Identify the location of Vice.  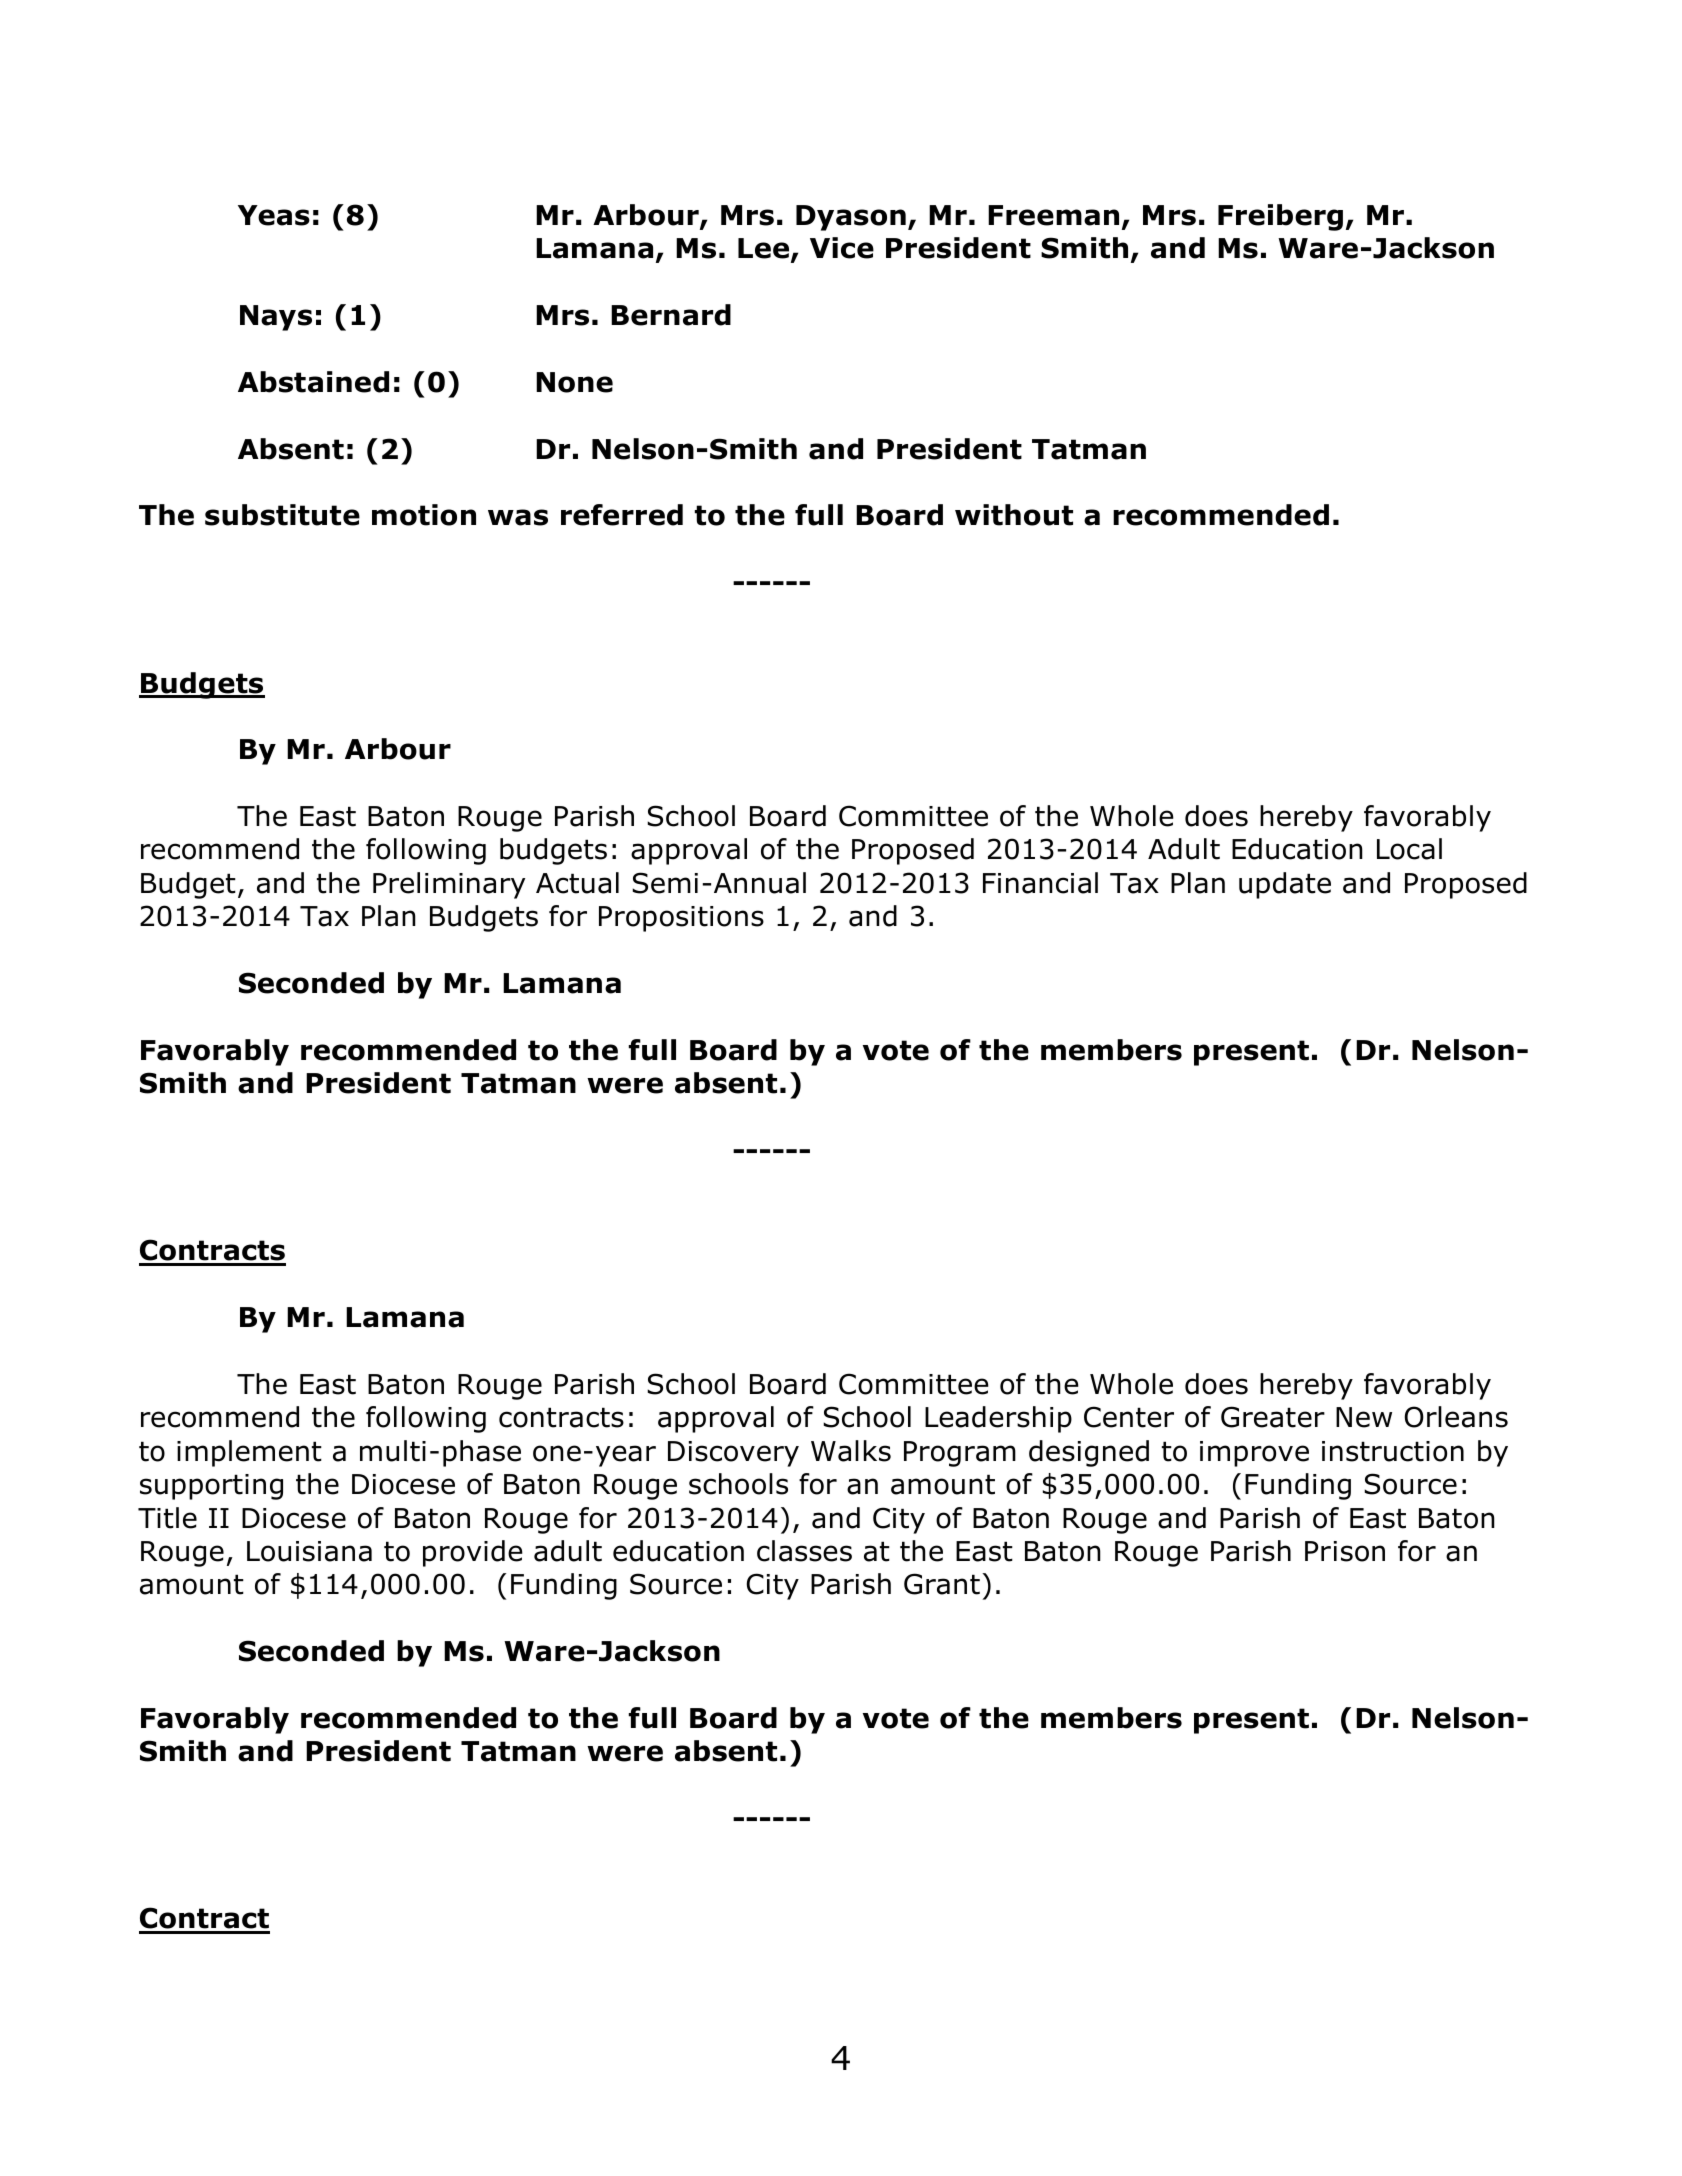
(842, 248).
